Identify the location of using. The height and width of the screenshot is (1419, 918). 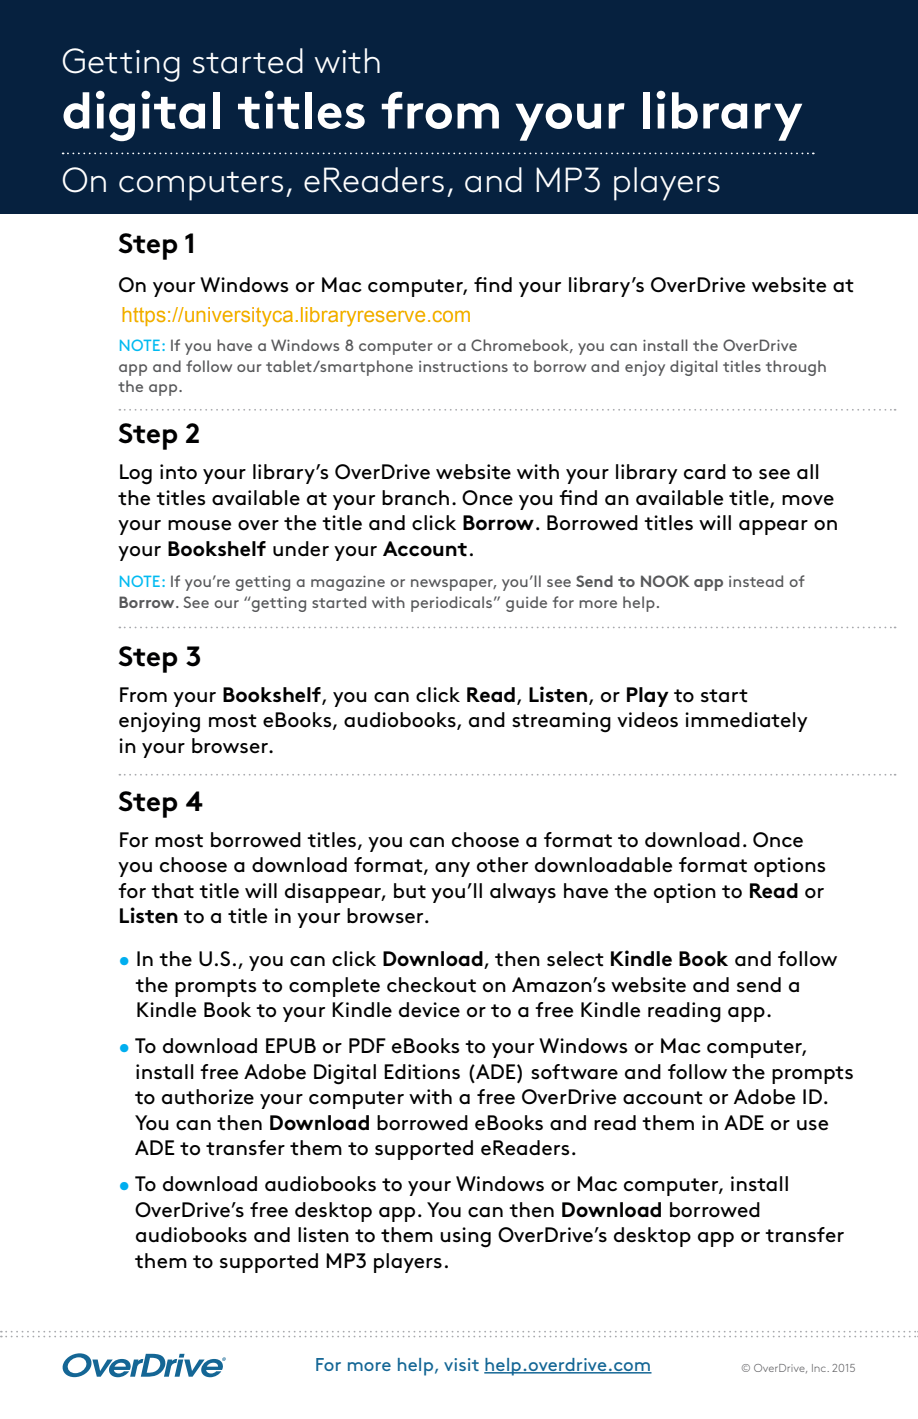
(465, 1237).
